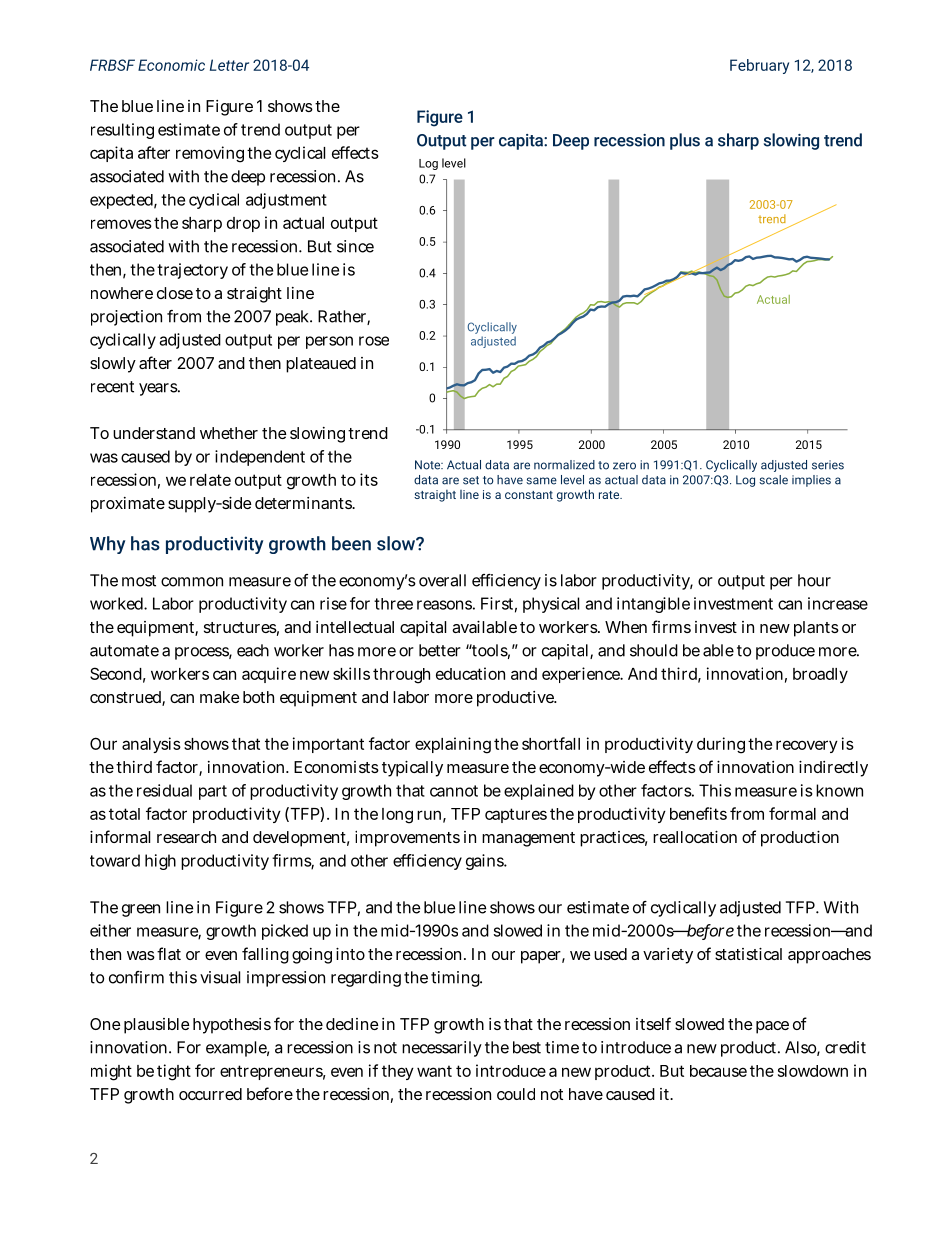 The width and height of the page is (952, 1233). I want to click on hour, so click(814, 580).
